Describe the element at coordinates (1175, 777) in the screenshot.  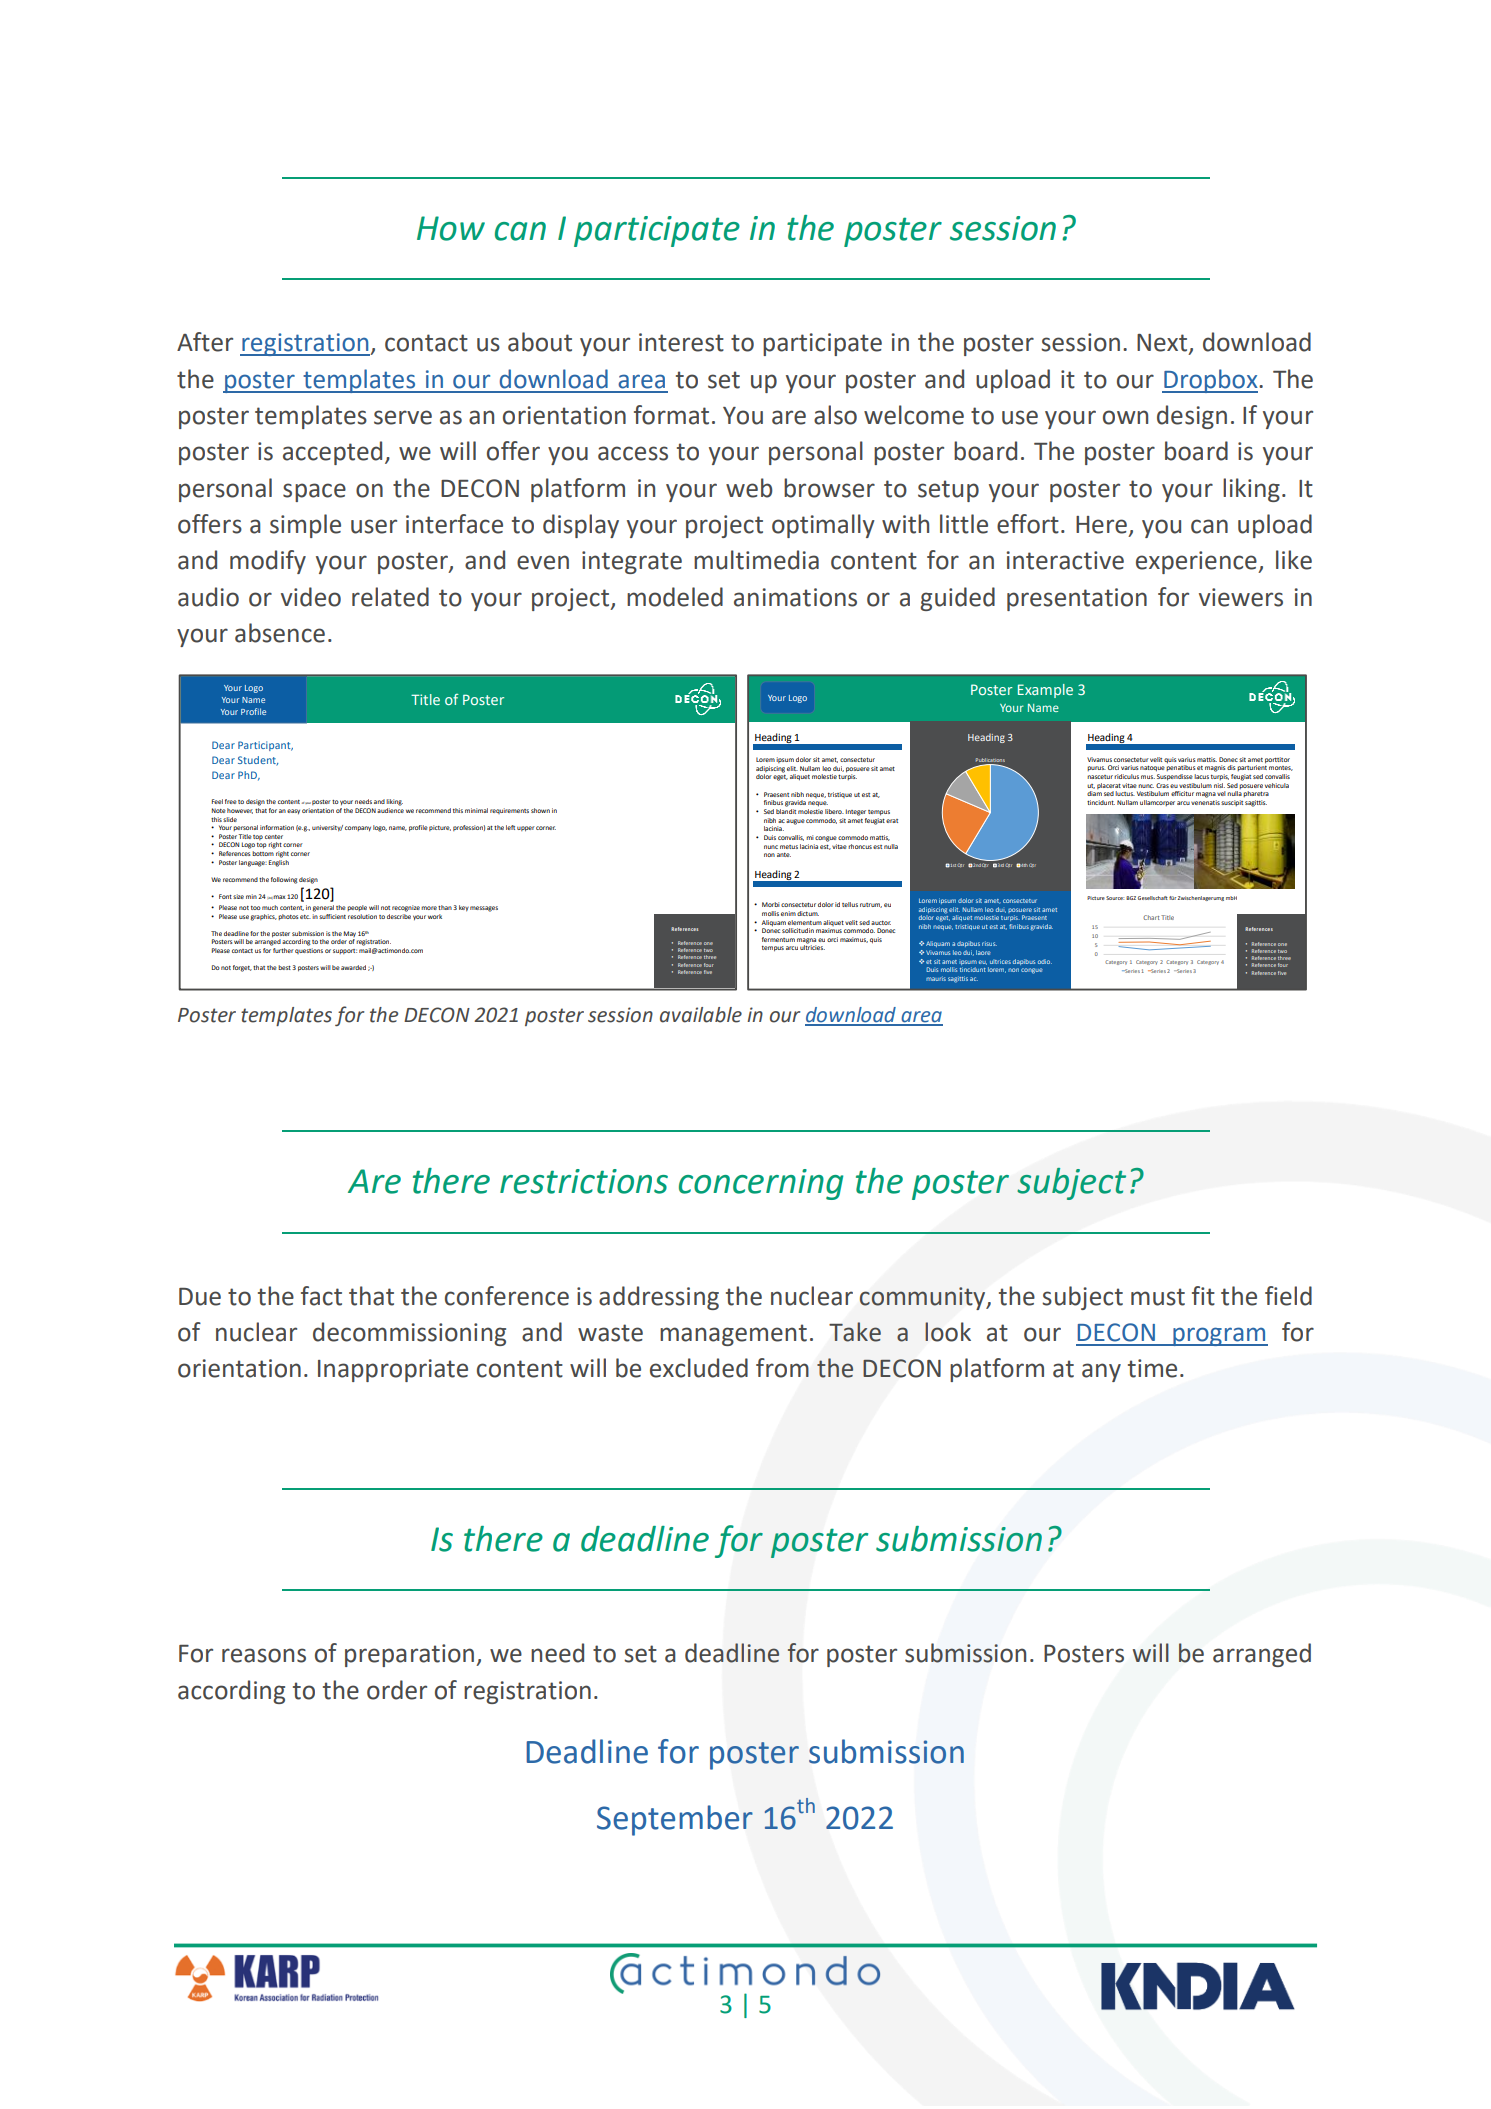
I see `Suspendisse` at that location.
